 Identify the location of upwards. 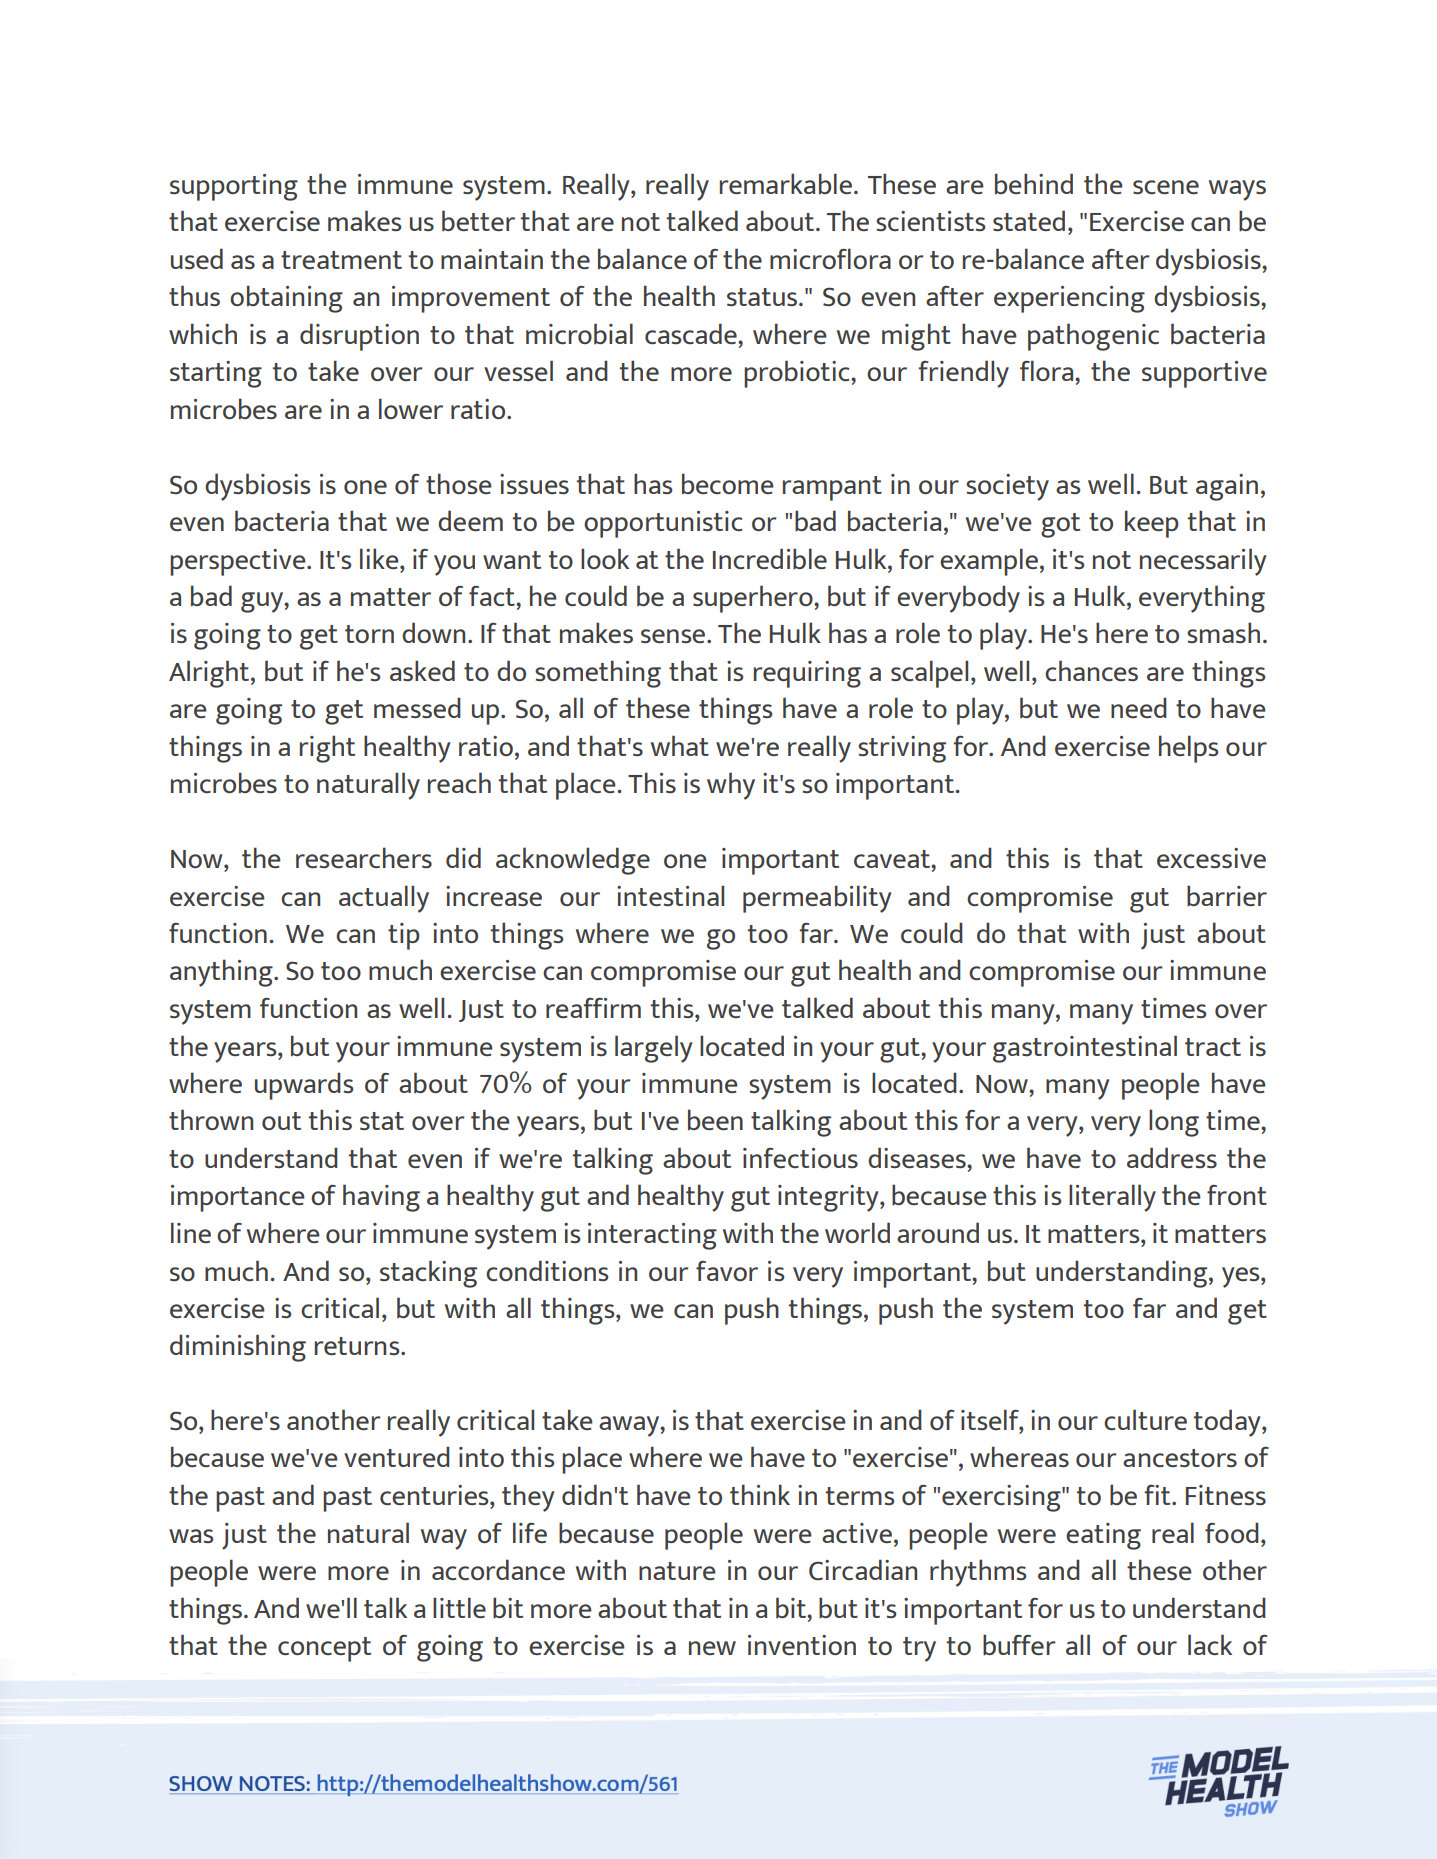
(304, 1086).
